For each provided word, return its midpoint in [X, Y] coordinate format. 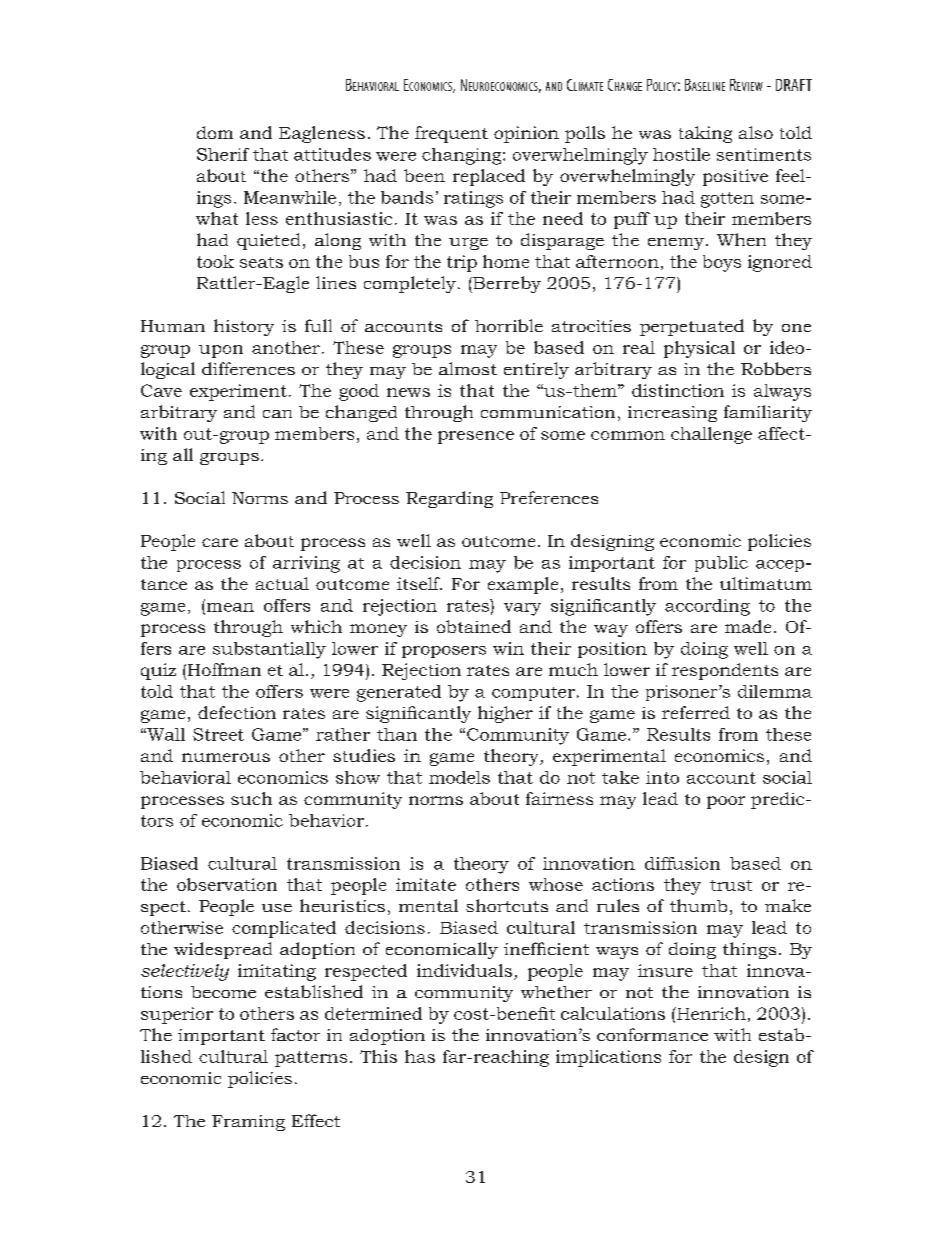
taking [705, 134]
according [707, 607]
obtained [474, 626]
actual [282, 583]
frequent [451, 134]
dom [215, 132]
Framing [248, 1123]
